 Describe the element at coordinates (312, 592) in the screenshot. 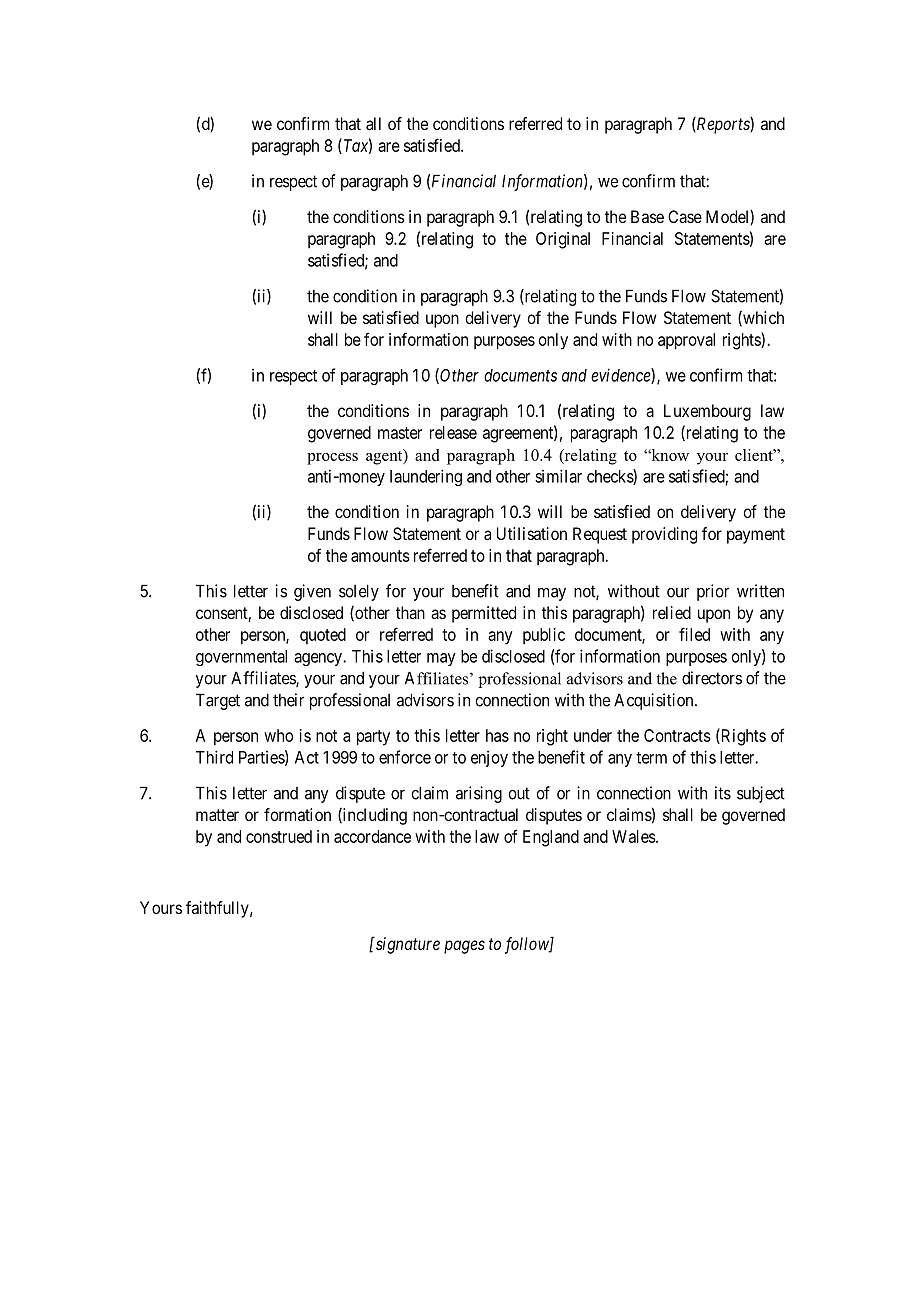

I see `given` at that location.
